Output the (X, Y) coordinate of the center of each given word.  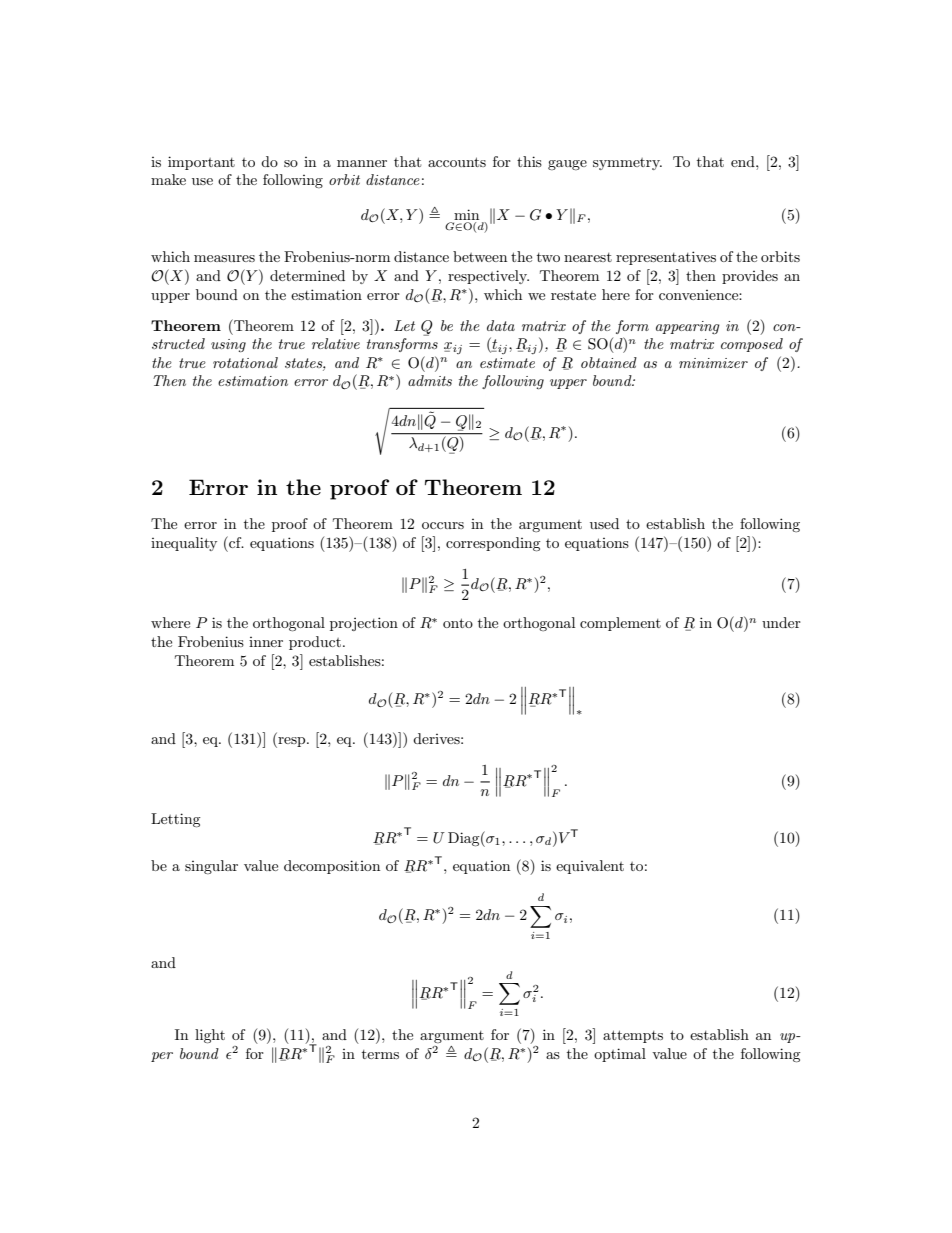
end (744, 161)
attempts (633, 1036)
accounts (457, 162)
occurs (443, 525)
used (604, 523)
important (201, 163)
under (781, 622)
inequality (184, 544)
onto (458, 623)
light (210, 1036)
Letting (176, 820)
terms (380, 1054)
